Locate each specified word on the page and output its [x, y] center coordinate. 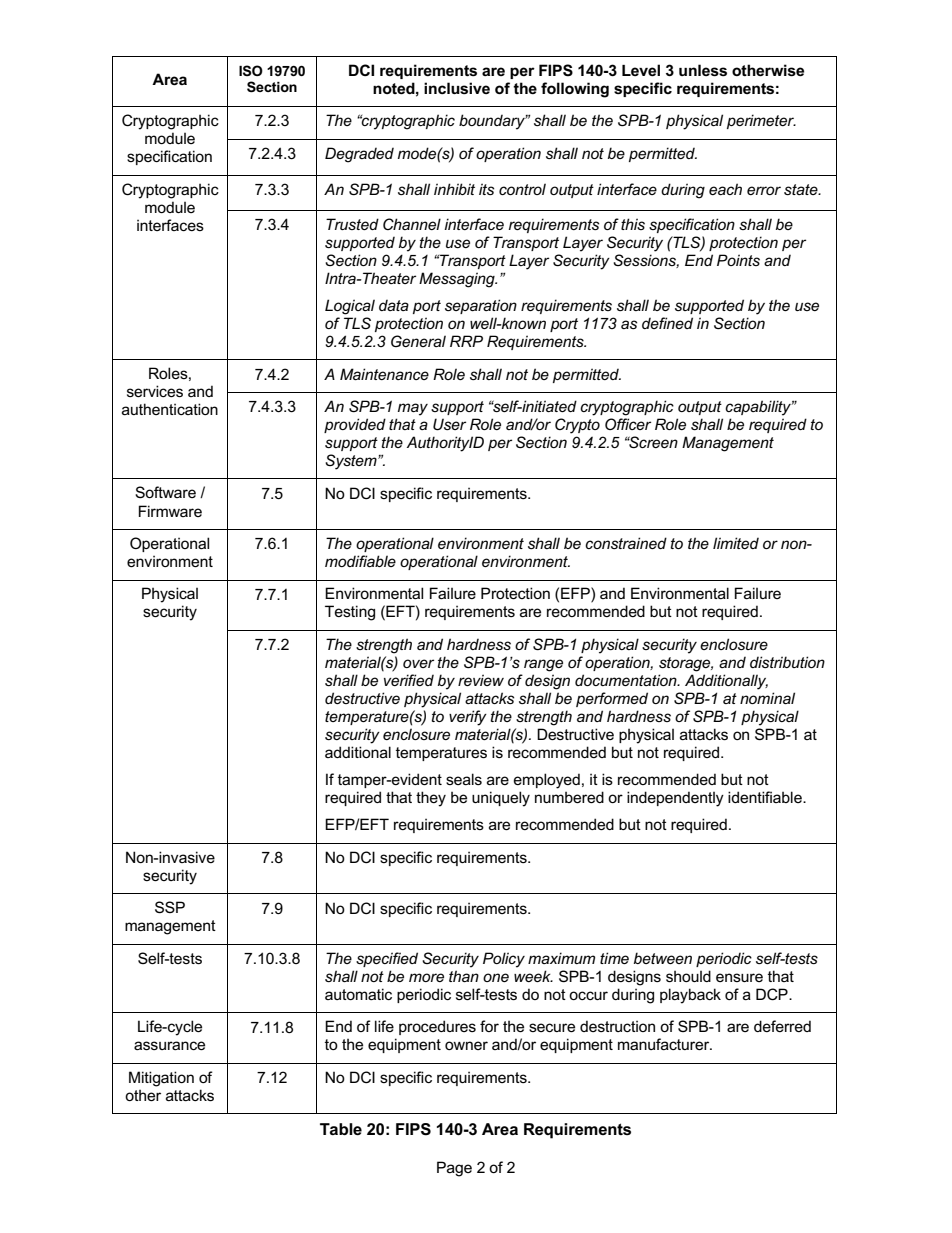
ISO [251, 70]
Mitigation [161, 1079]
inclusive [457, 88]
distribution [787, 662]
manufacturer [665, 1044]
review [481, 680]
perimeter [761, 121]
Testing [350, 613]
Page [454, 1169]
